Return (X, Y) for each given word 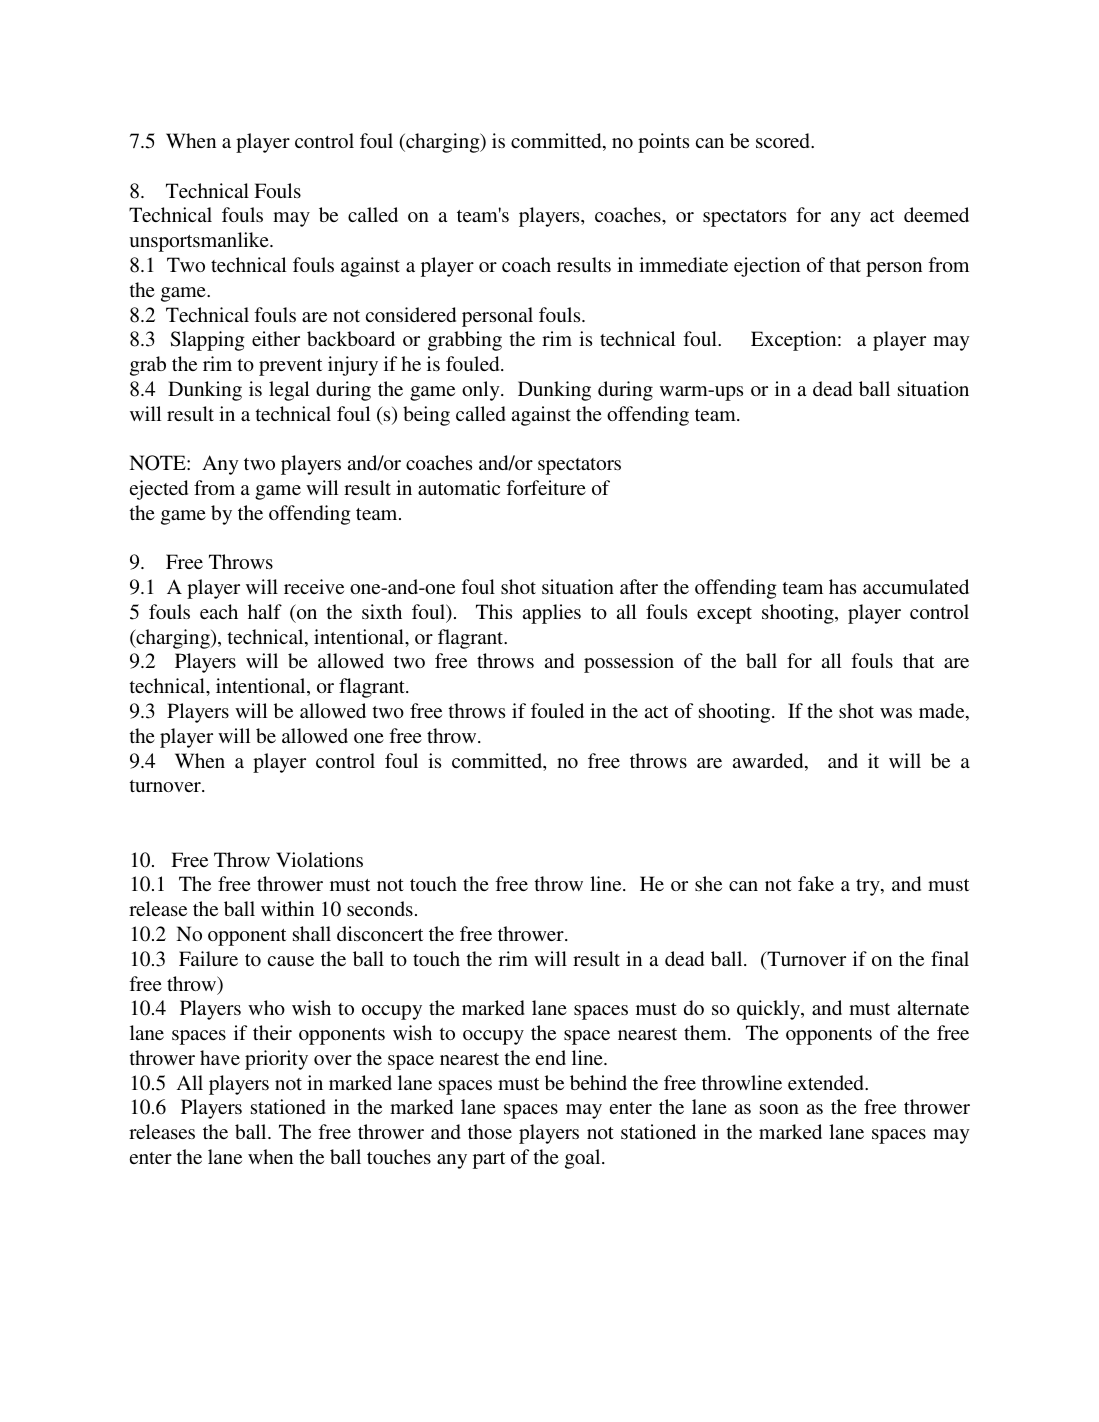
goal (584, 1159)
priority (276, 1060)
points (663, 143)
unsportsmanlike (200, 242)
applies (552, 614)
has (842, 586)
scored (784, 140)
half (265, 611)
